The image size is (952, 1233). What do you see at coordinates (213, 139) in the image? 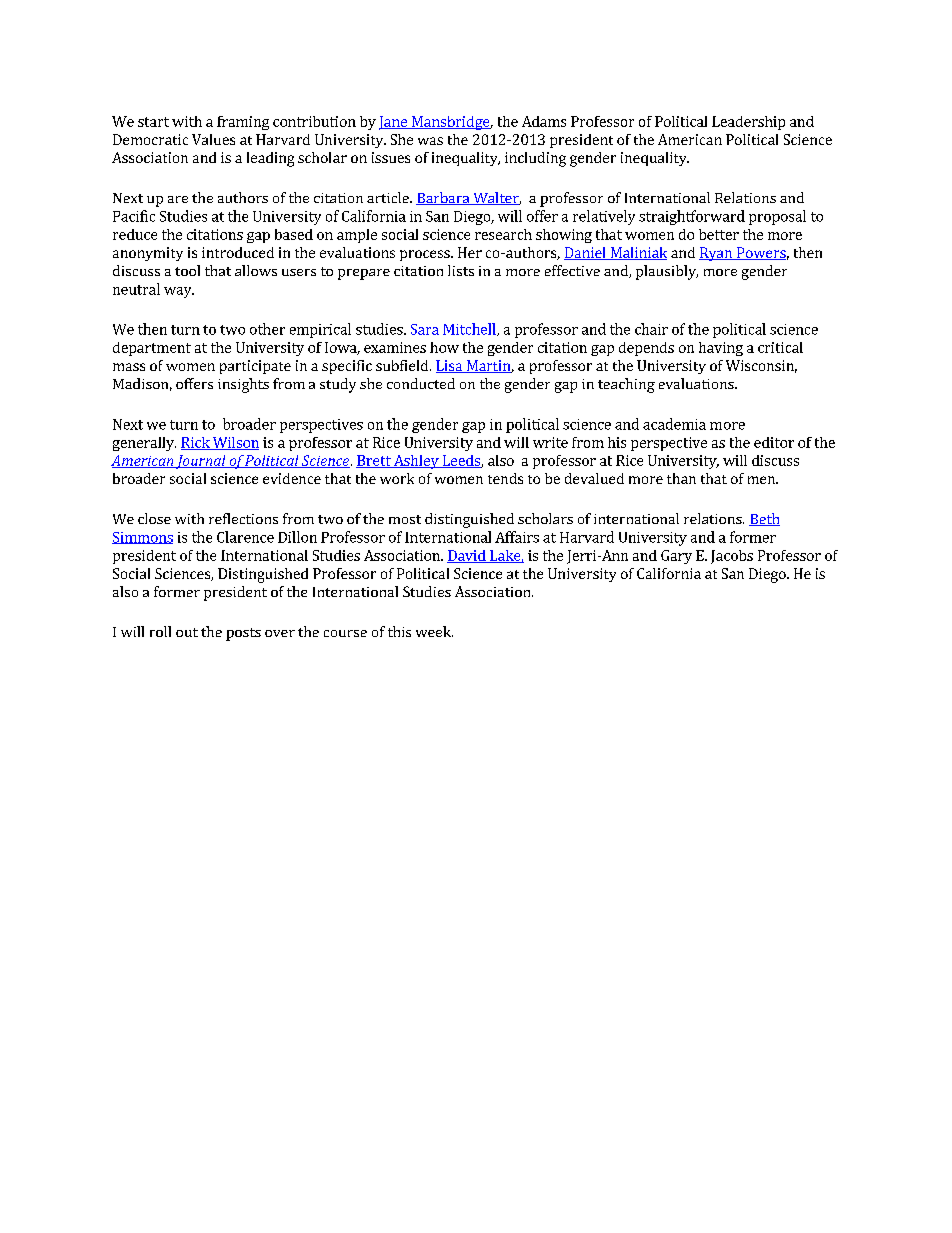
I see `Values` at bounding box center [213, 139].
